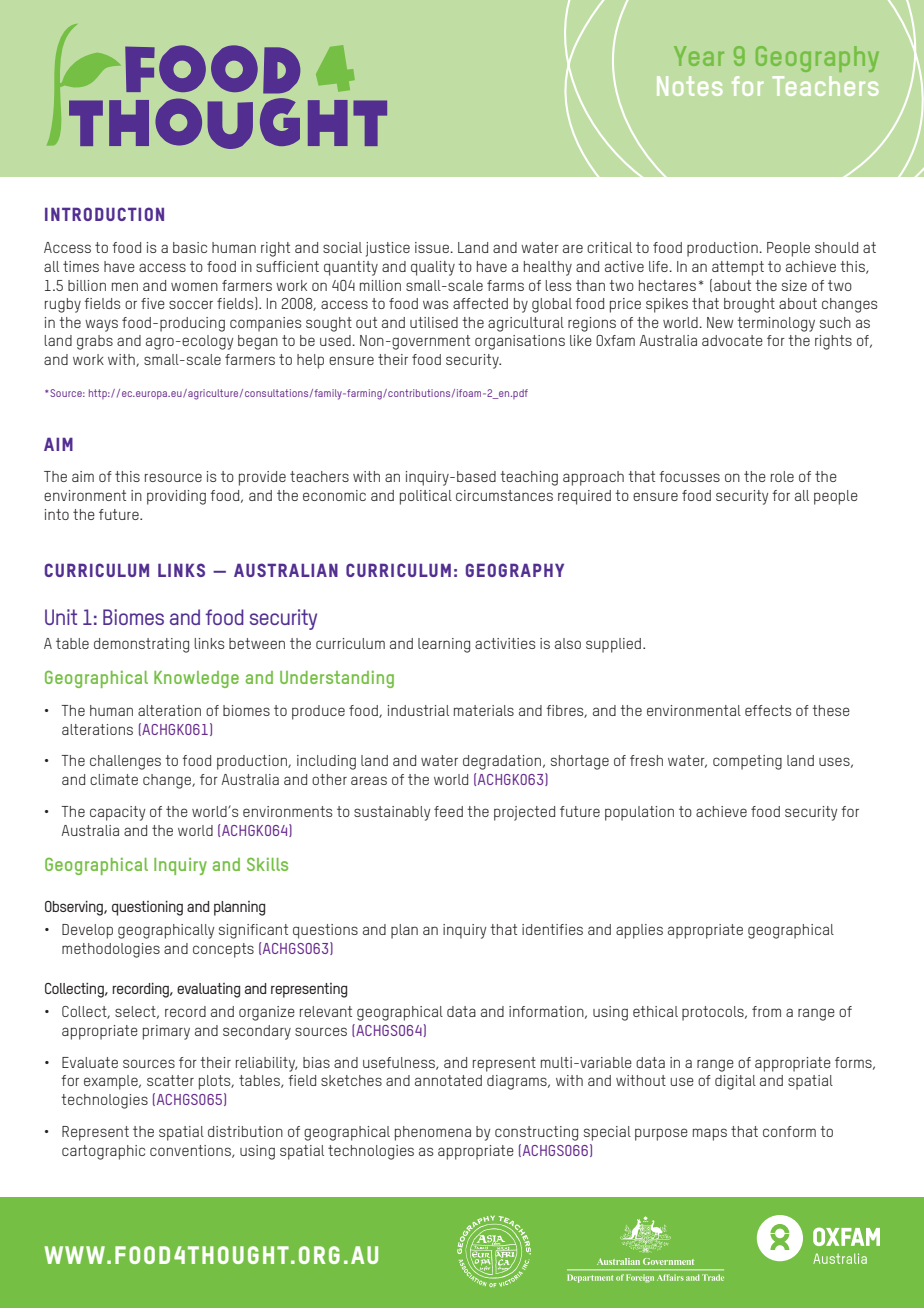 This screenshot has height=1308, width=924. I want to click on political, so click(426, 497).
